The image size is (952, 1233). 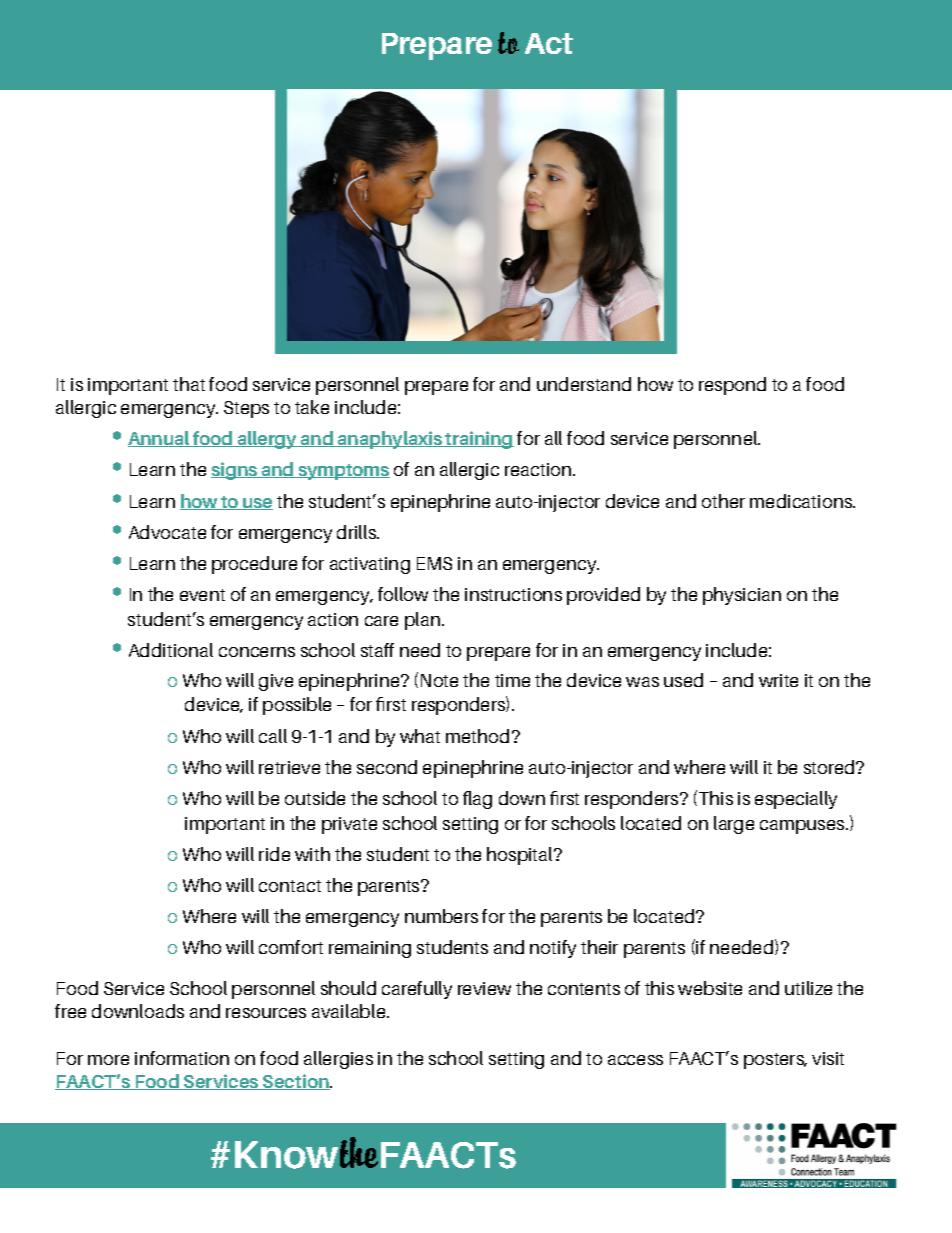 What do you see at coordinates (479, 440) in the document?
I see `training` at bounding box center [479, 440].
